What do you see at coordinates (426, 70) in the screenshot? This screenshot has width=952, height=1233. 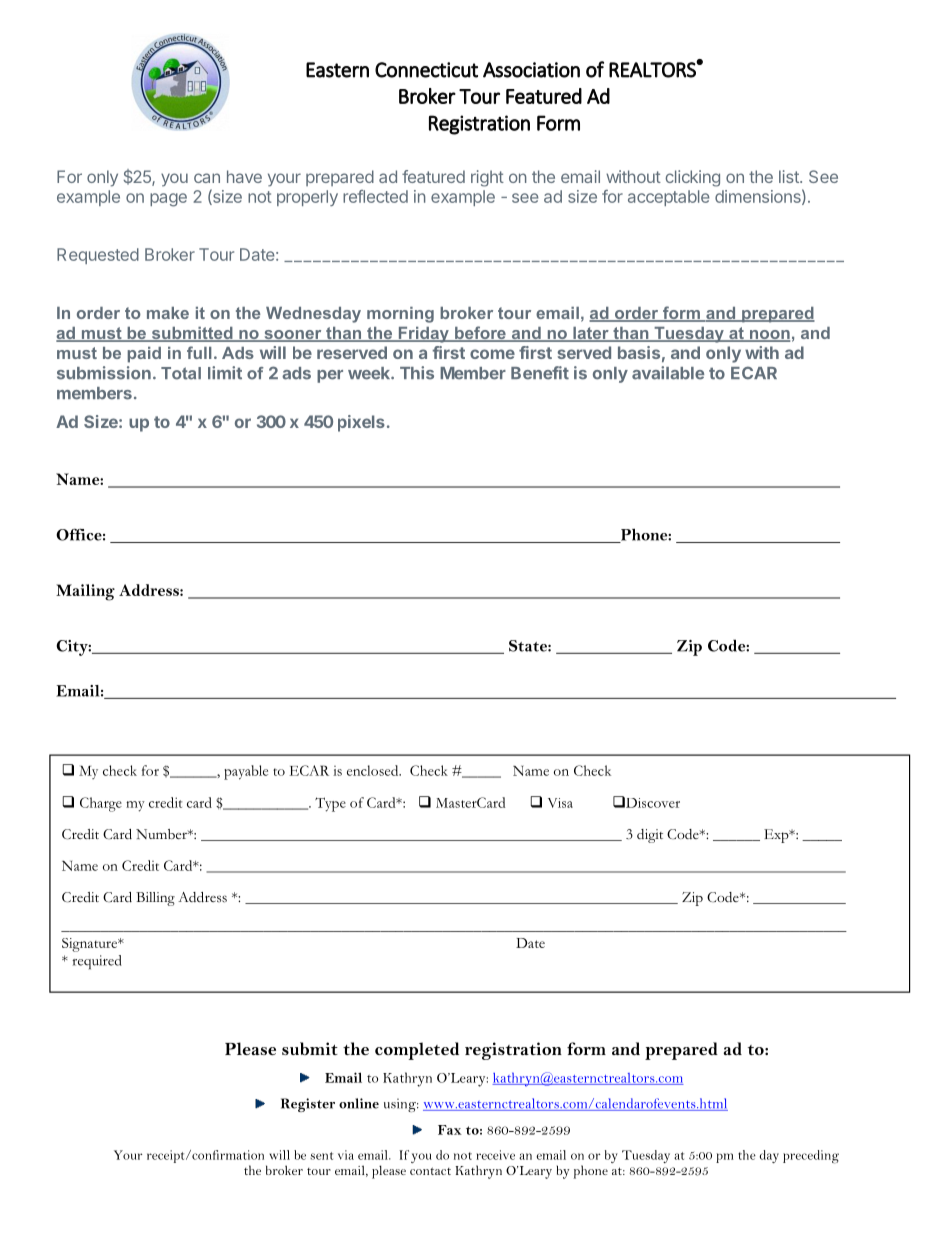 I see `Connecticut` at bounding box center [426, 70].
